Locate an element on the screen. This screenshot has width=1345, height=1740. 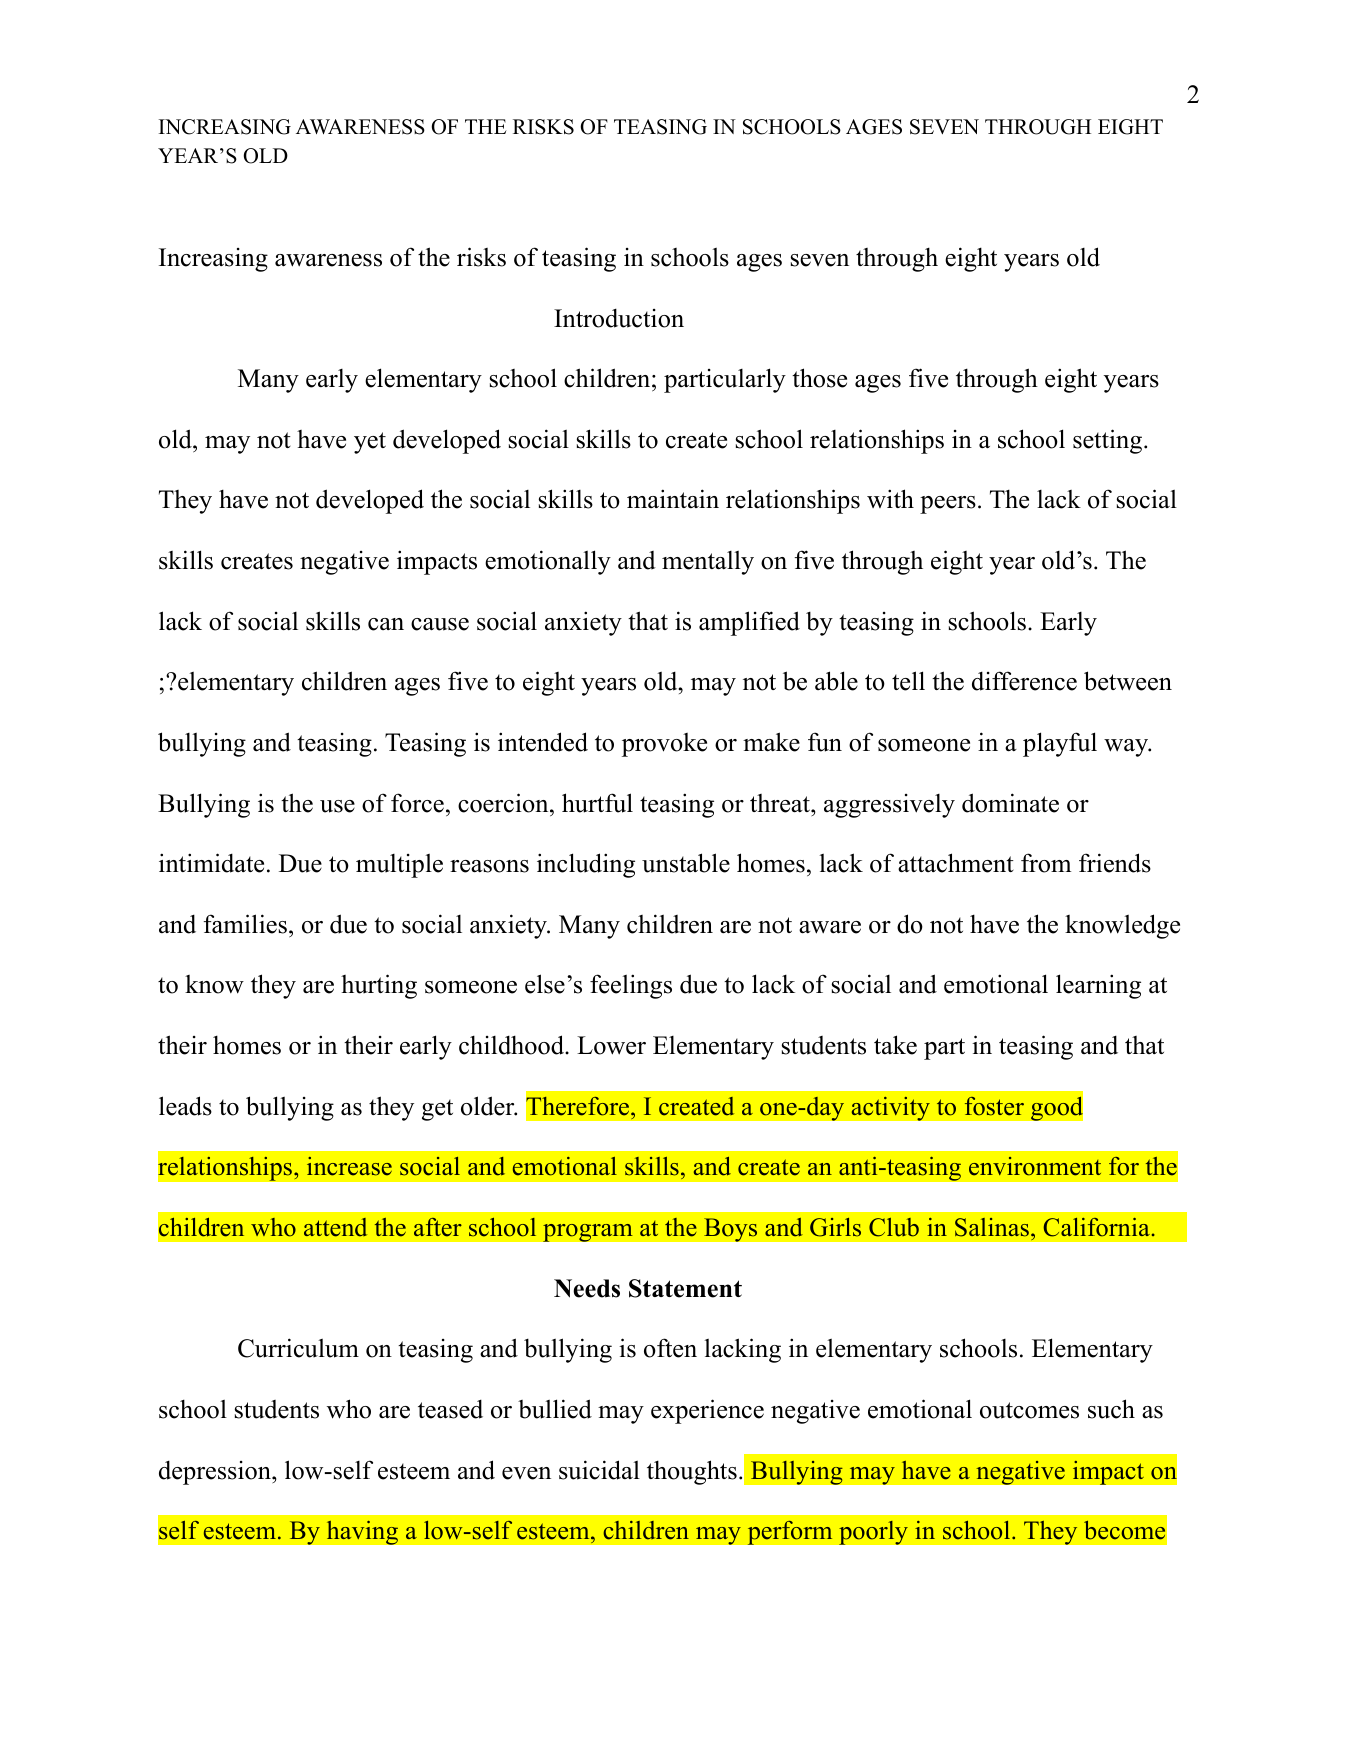
Introduction is located at coordinates (619, 318).
